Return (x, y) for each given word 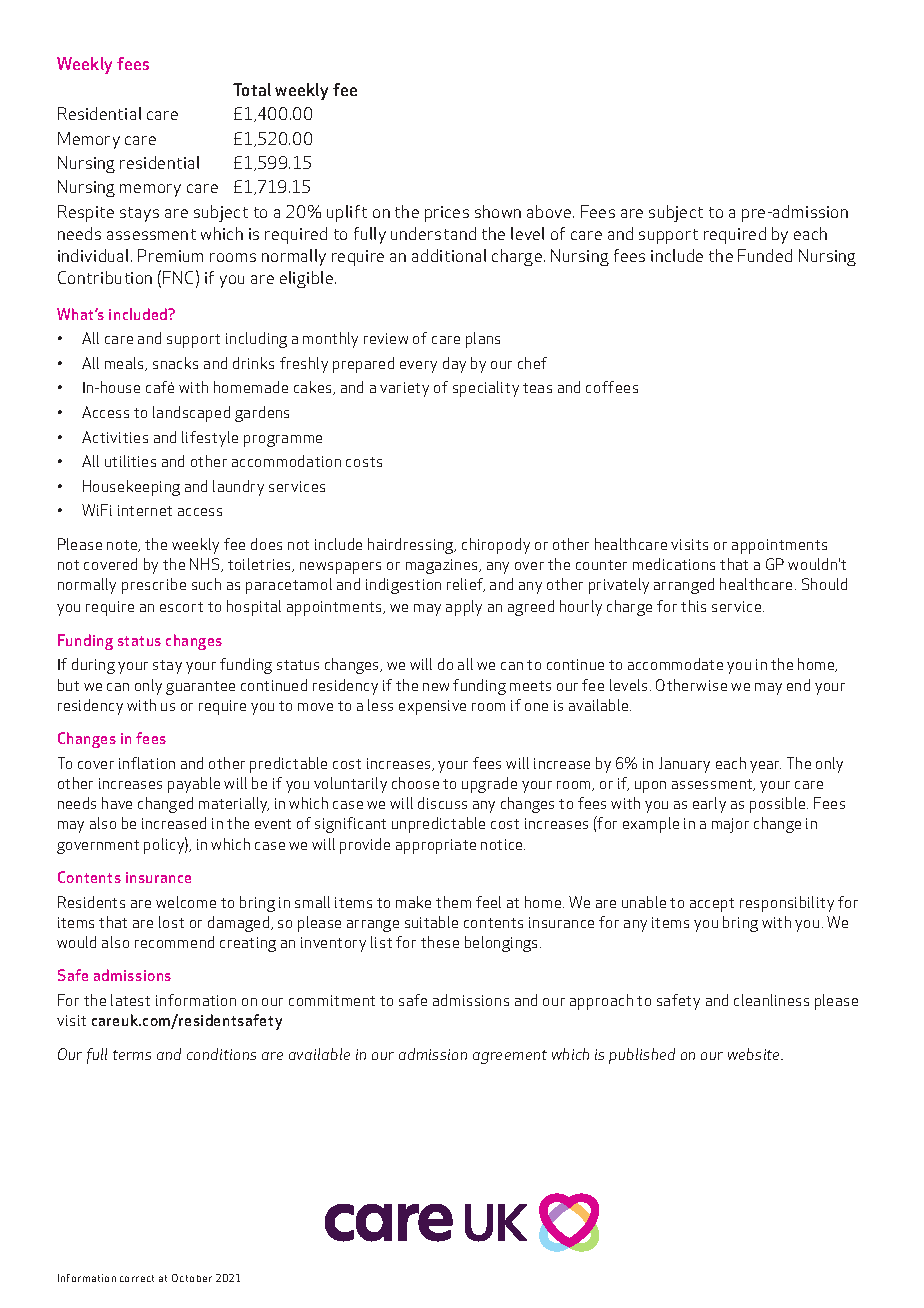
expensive (432, 707)
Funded (765, 255)
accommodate (675, 664)
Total (252, 89)
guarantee (200, 688)
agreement (510, 1057)
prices (447, 214)
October (192, 1278)
